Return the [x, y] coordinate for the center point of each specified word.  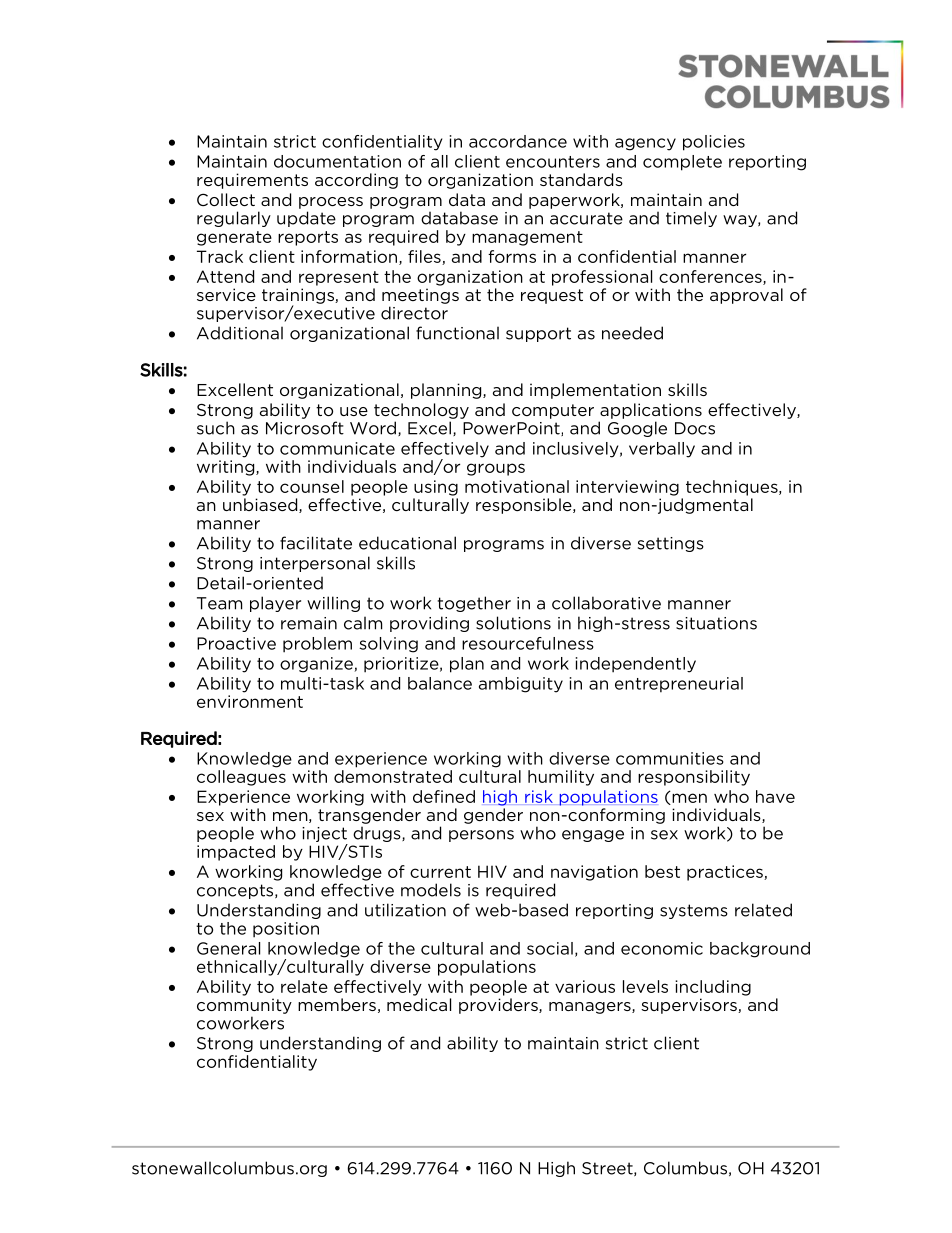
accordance [518, 141]
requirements [252, 181]
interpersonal [315, 564]
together [474, 604]
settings [671, 544]
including [713, 988]
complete [682, 163]
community [244, 1006]
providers [499, 1006]
